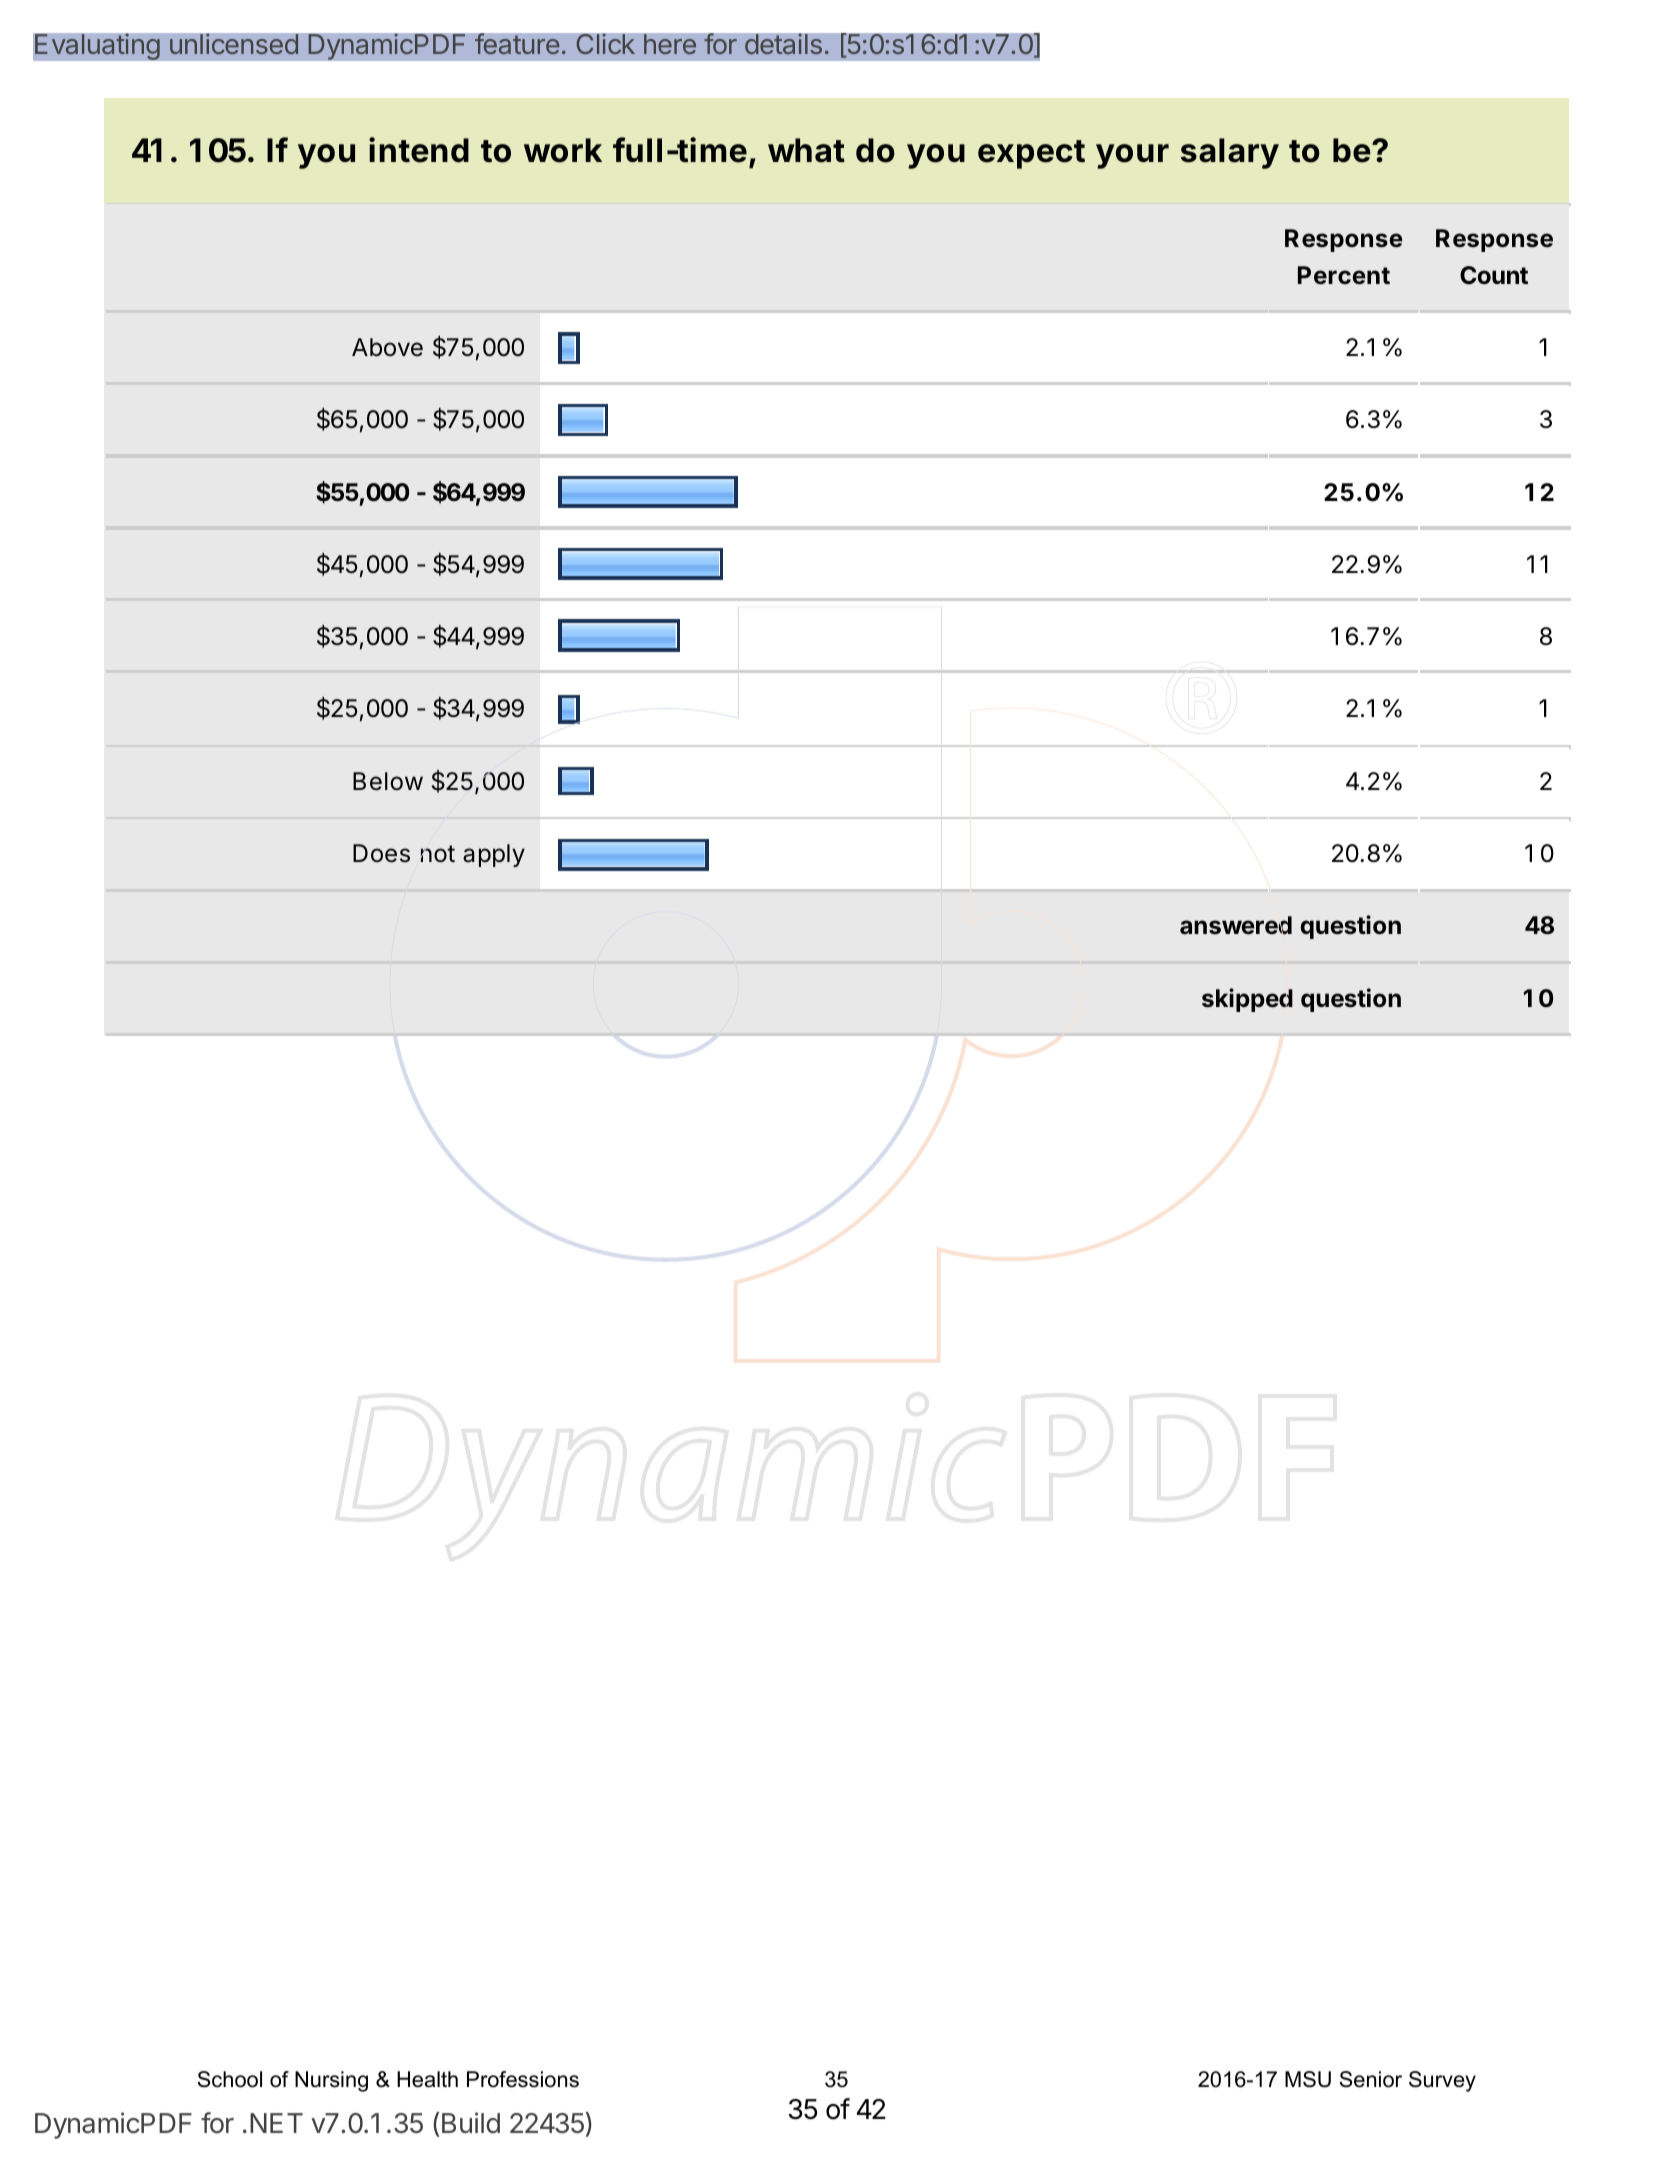 The width and height of the image is (1673, 2166). What do you see at coordinates (419, 150) in the image?
I see `intend` at bounding box center [419, 150].
